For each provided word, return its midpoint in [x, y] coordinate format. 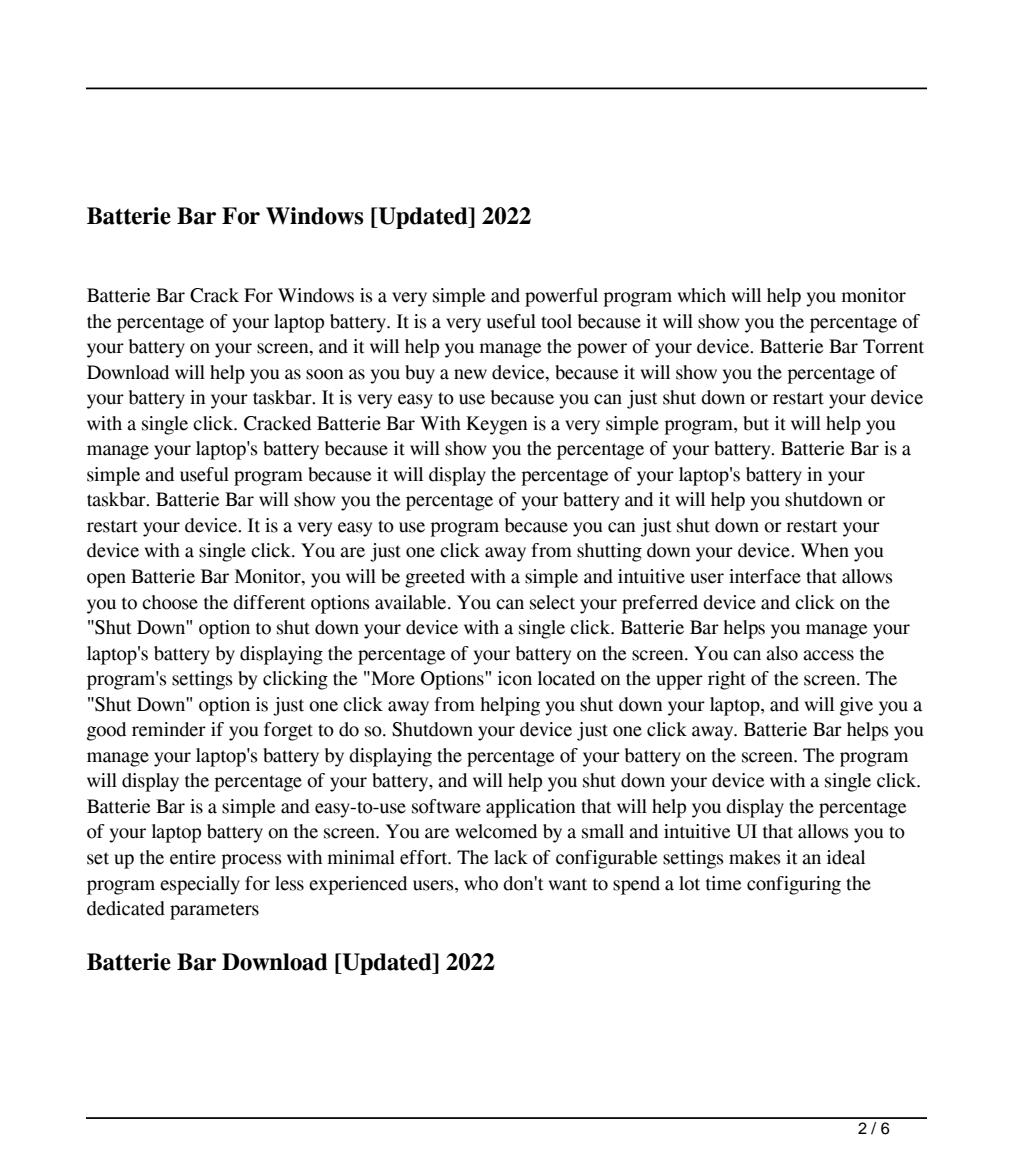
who [481, 883]
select [552, 602]
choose [170, 602]
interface [765, 576]
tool [556, 321]
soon [325, 374]
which [702, 295]
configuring [794, 885]
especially [200, 885]
